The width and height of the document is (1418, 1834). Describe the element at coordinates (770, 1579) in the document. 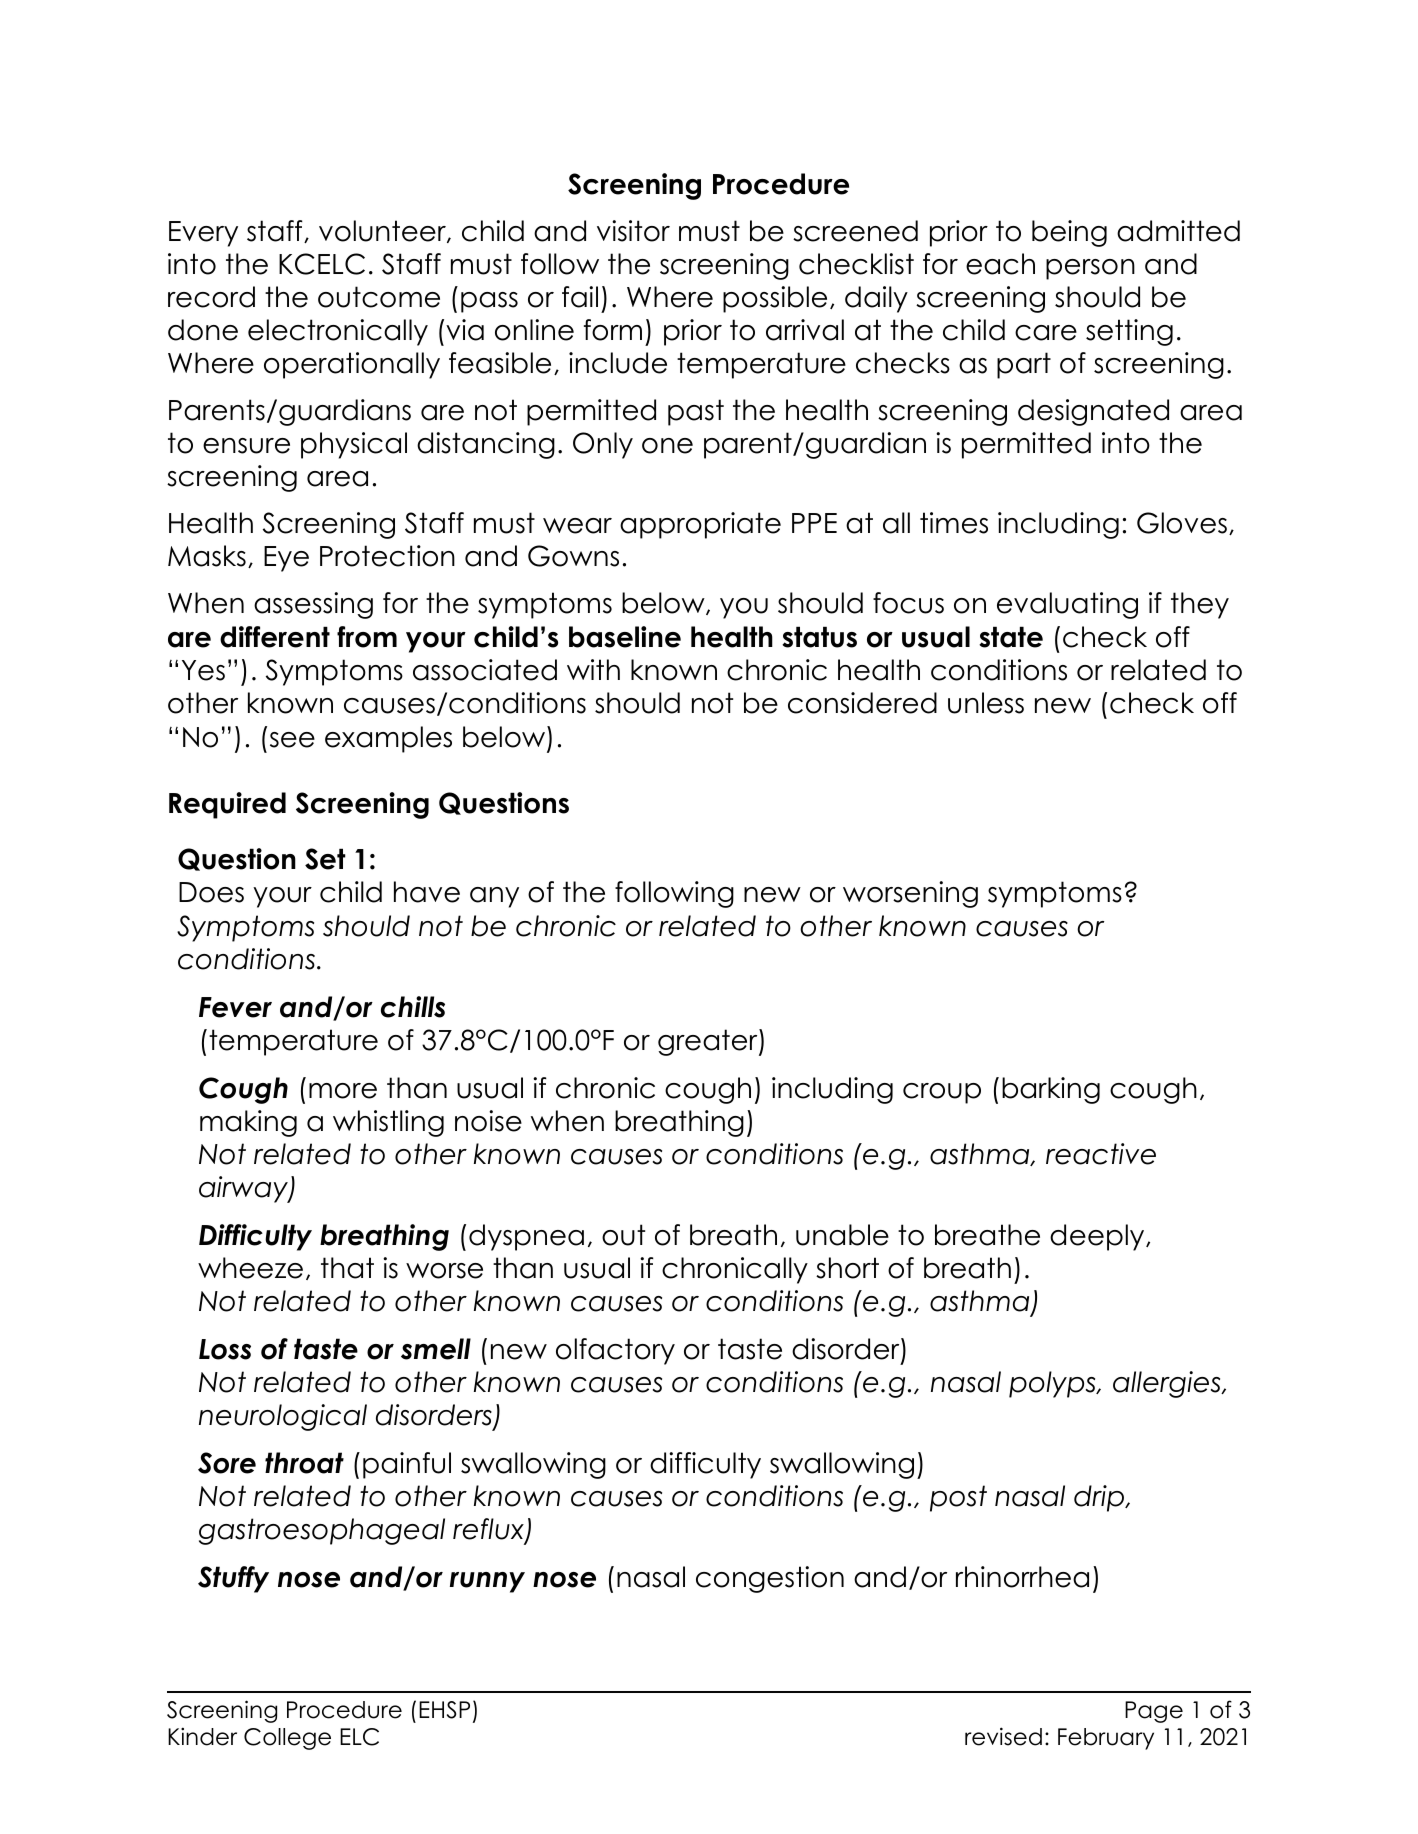

I see `congestion` at that location.
